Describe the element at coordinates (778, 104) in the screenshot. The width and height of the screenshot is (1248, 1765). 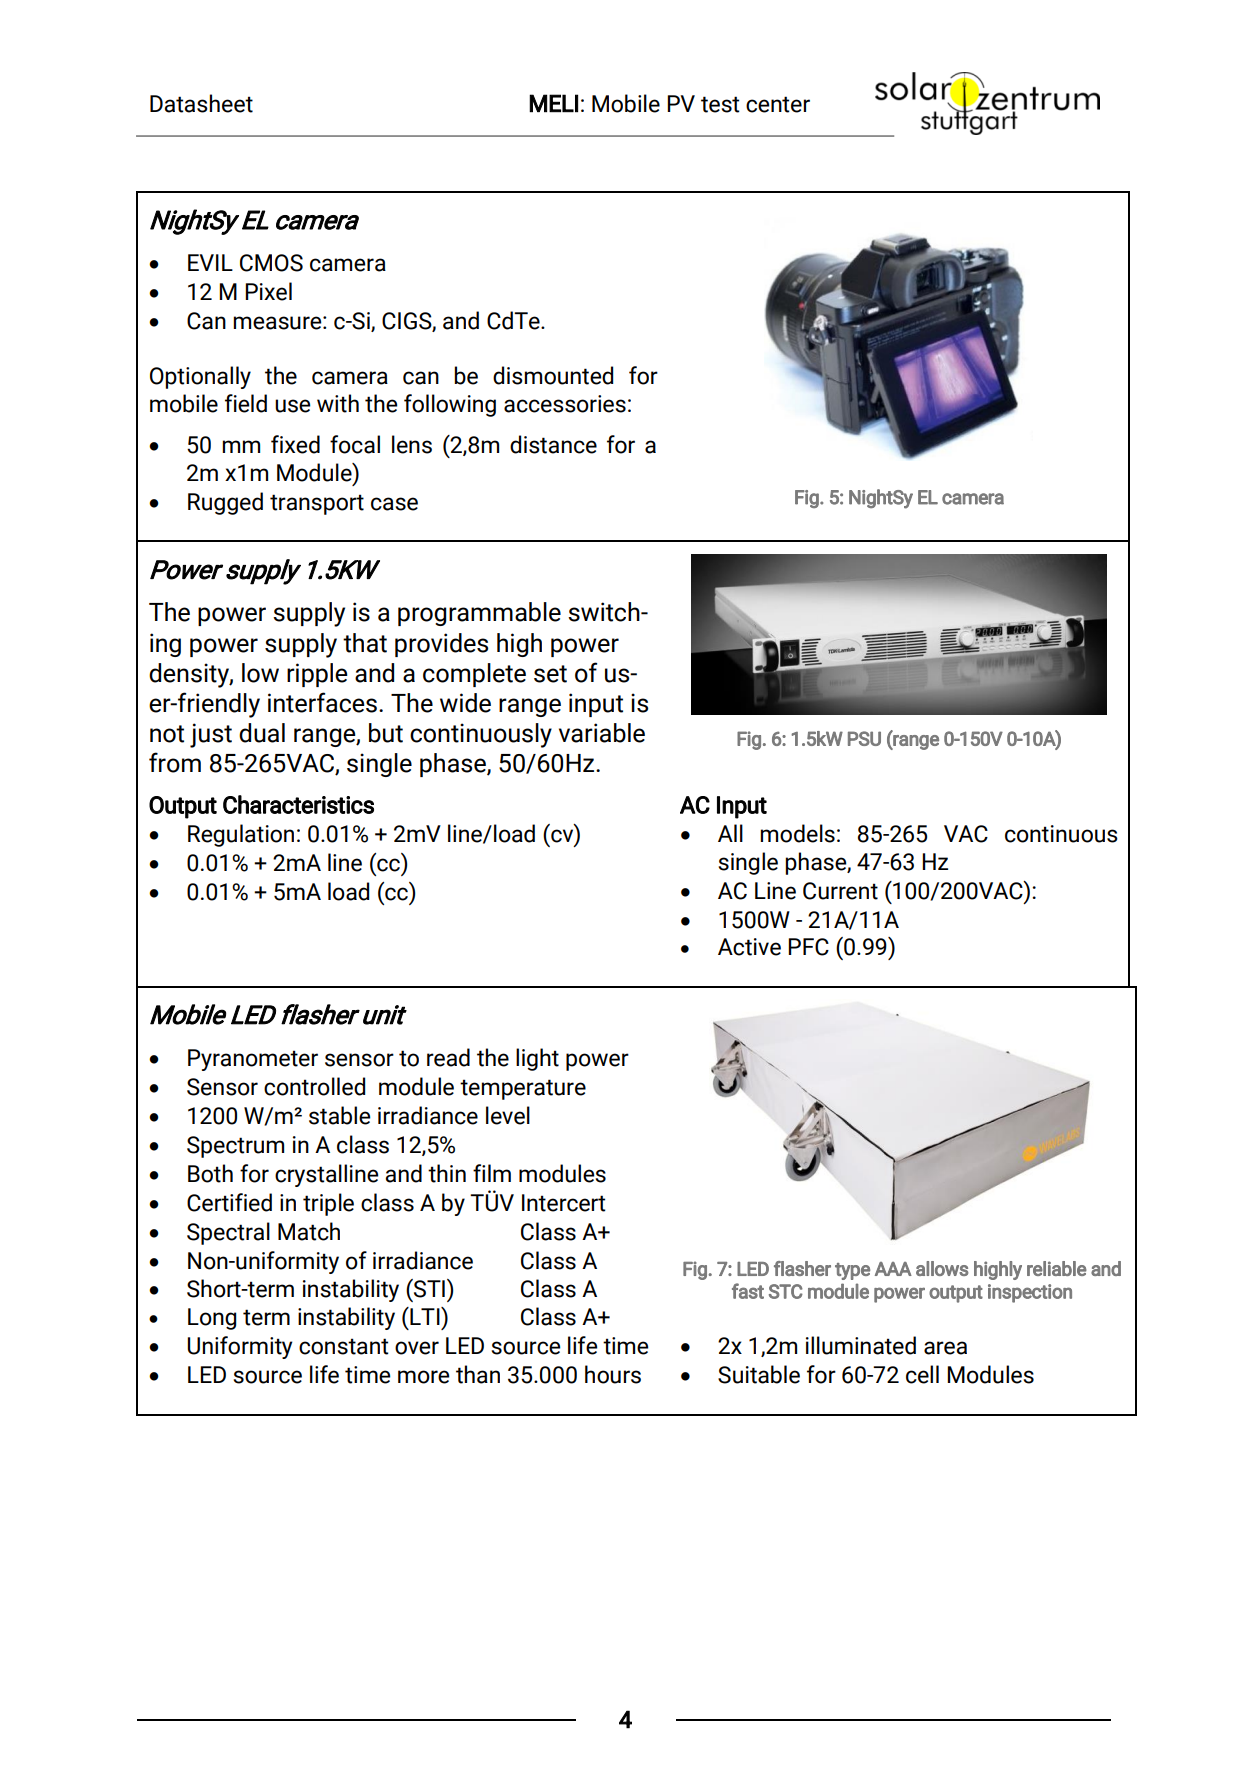
I see `center` at that location.
